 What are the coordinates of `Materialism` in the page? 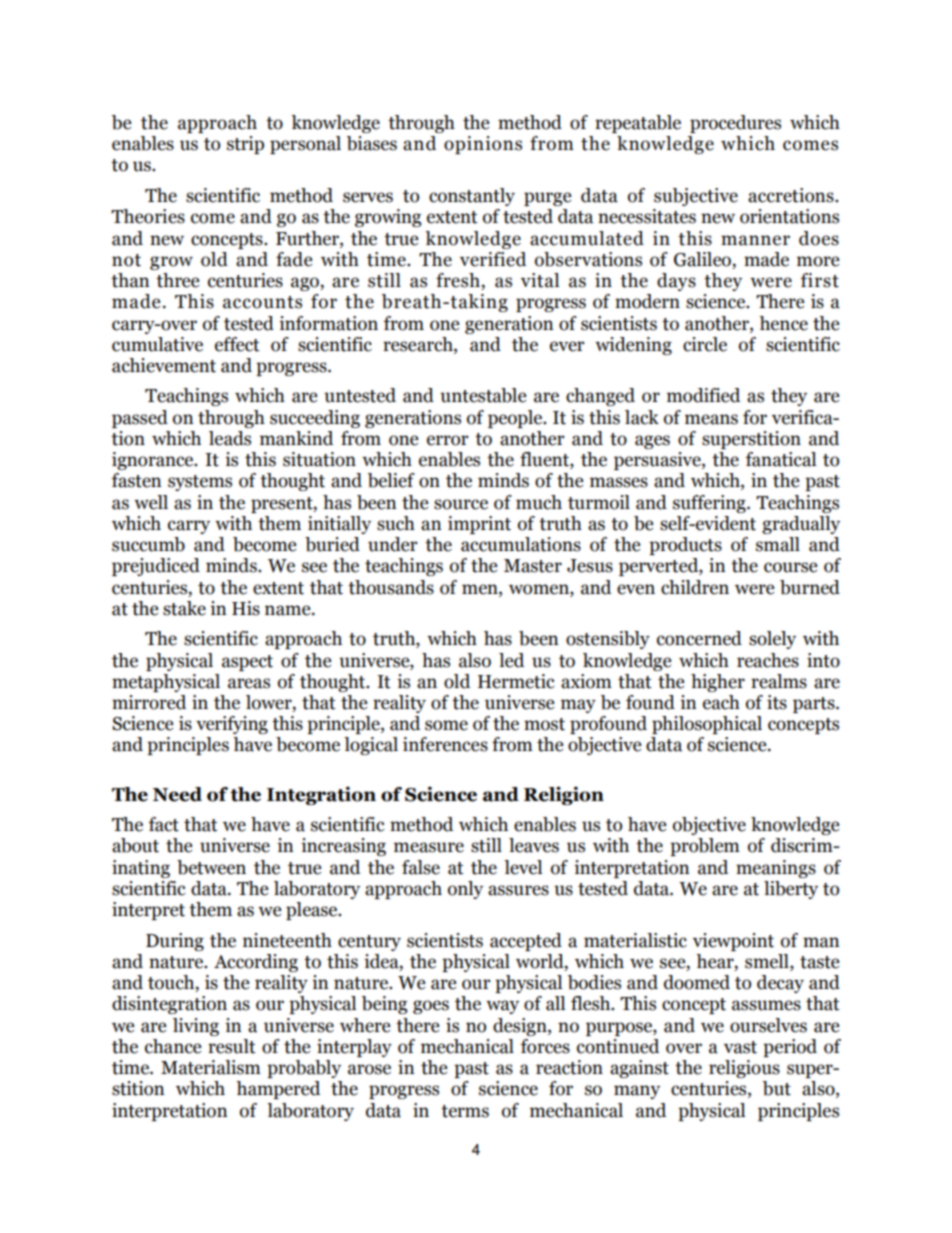 It's located at (211, 1067).
